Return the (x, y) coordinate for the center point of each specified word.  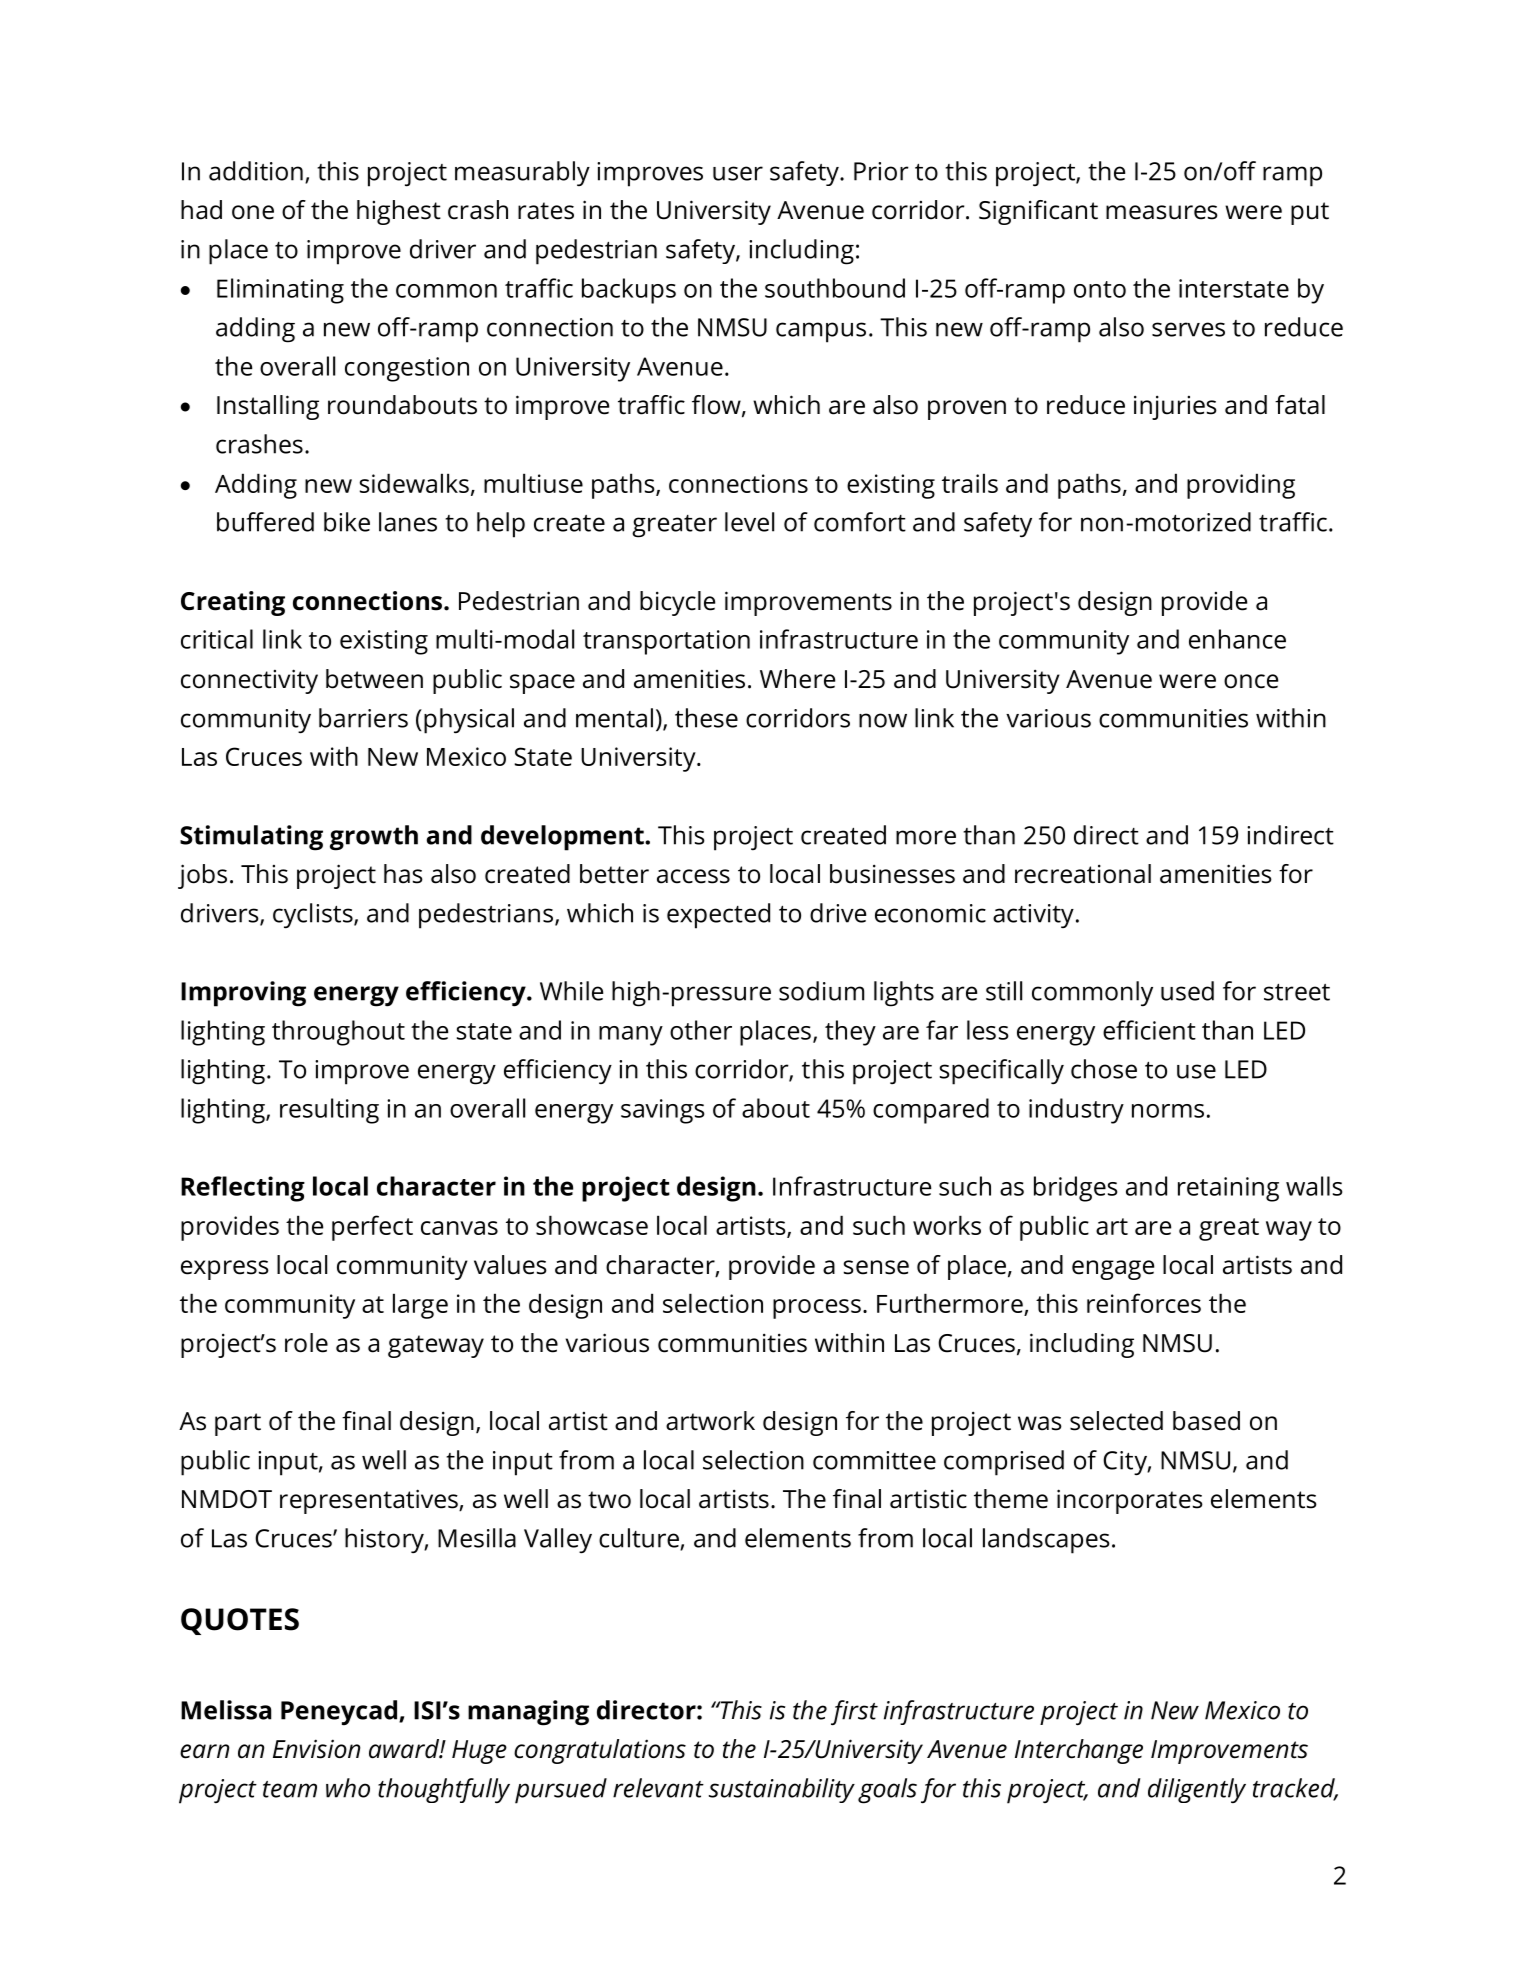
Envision (316, 1749)
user (738, 173)
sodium (821, 991)
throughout (338, 1033)
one (253, 212)
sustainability (782, 1790)
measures (1162, 212)
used (1187, 991)
